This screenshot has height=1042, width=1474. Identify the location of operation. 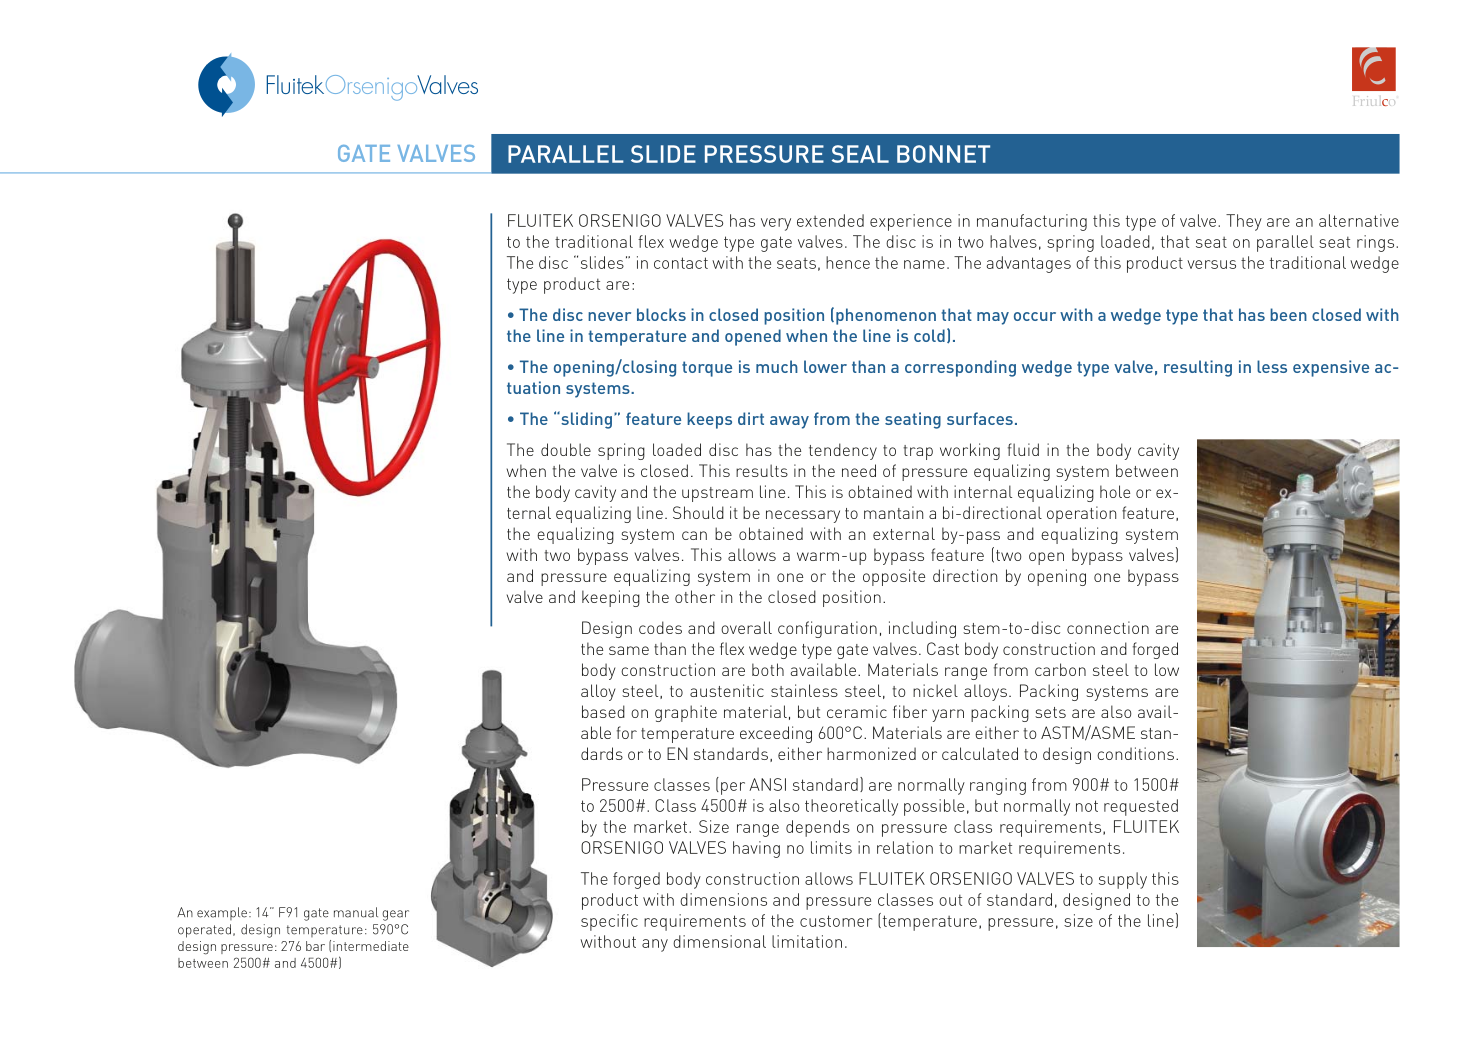
(1081, 514).
